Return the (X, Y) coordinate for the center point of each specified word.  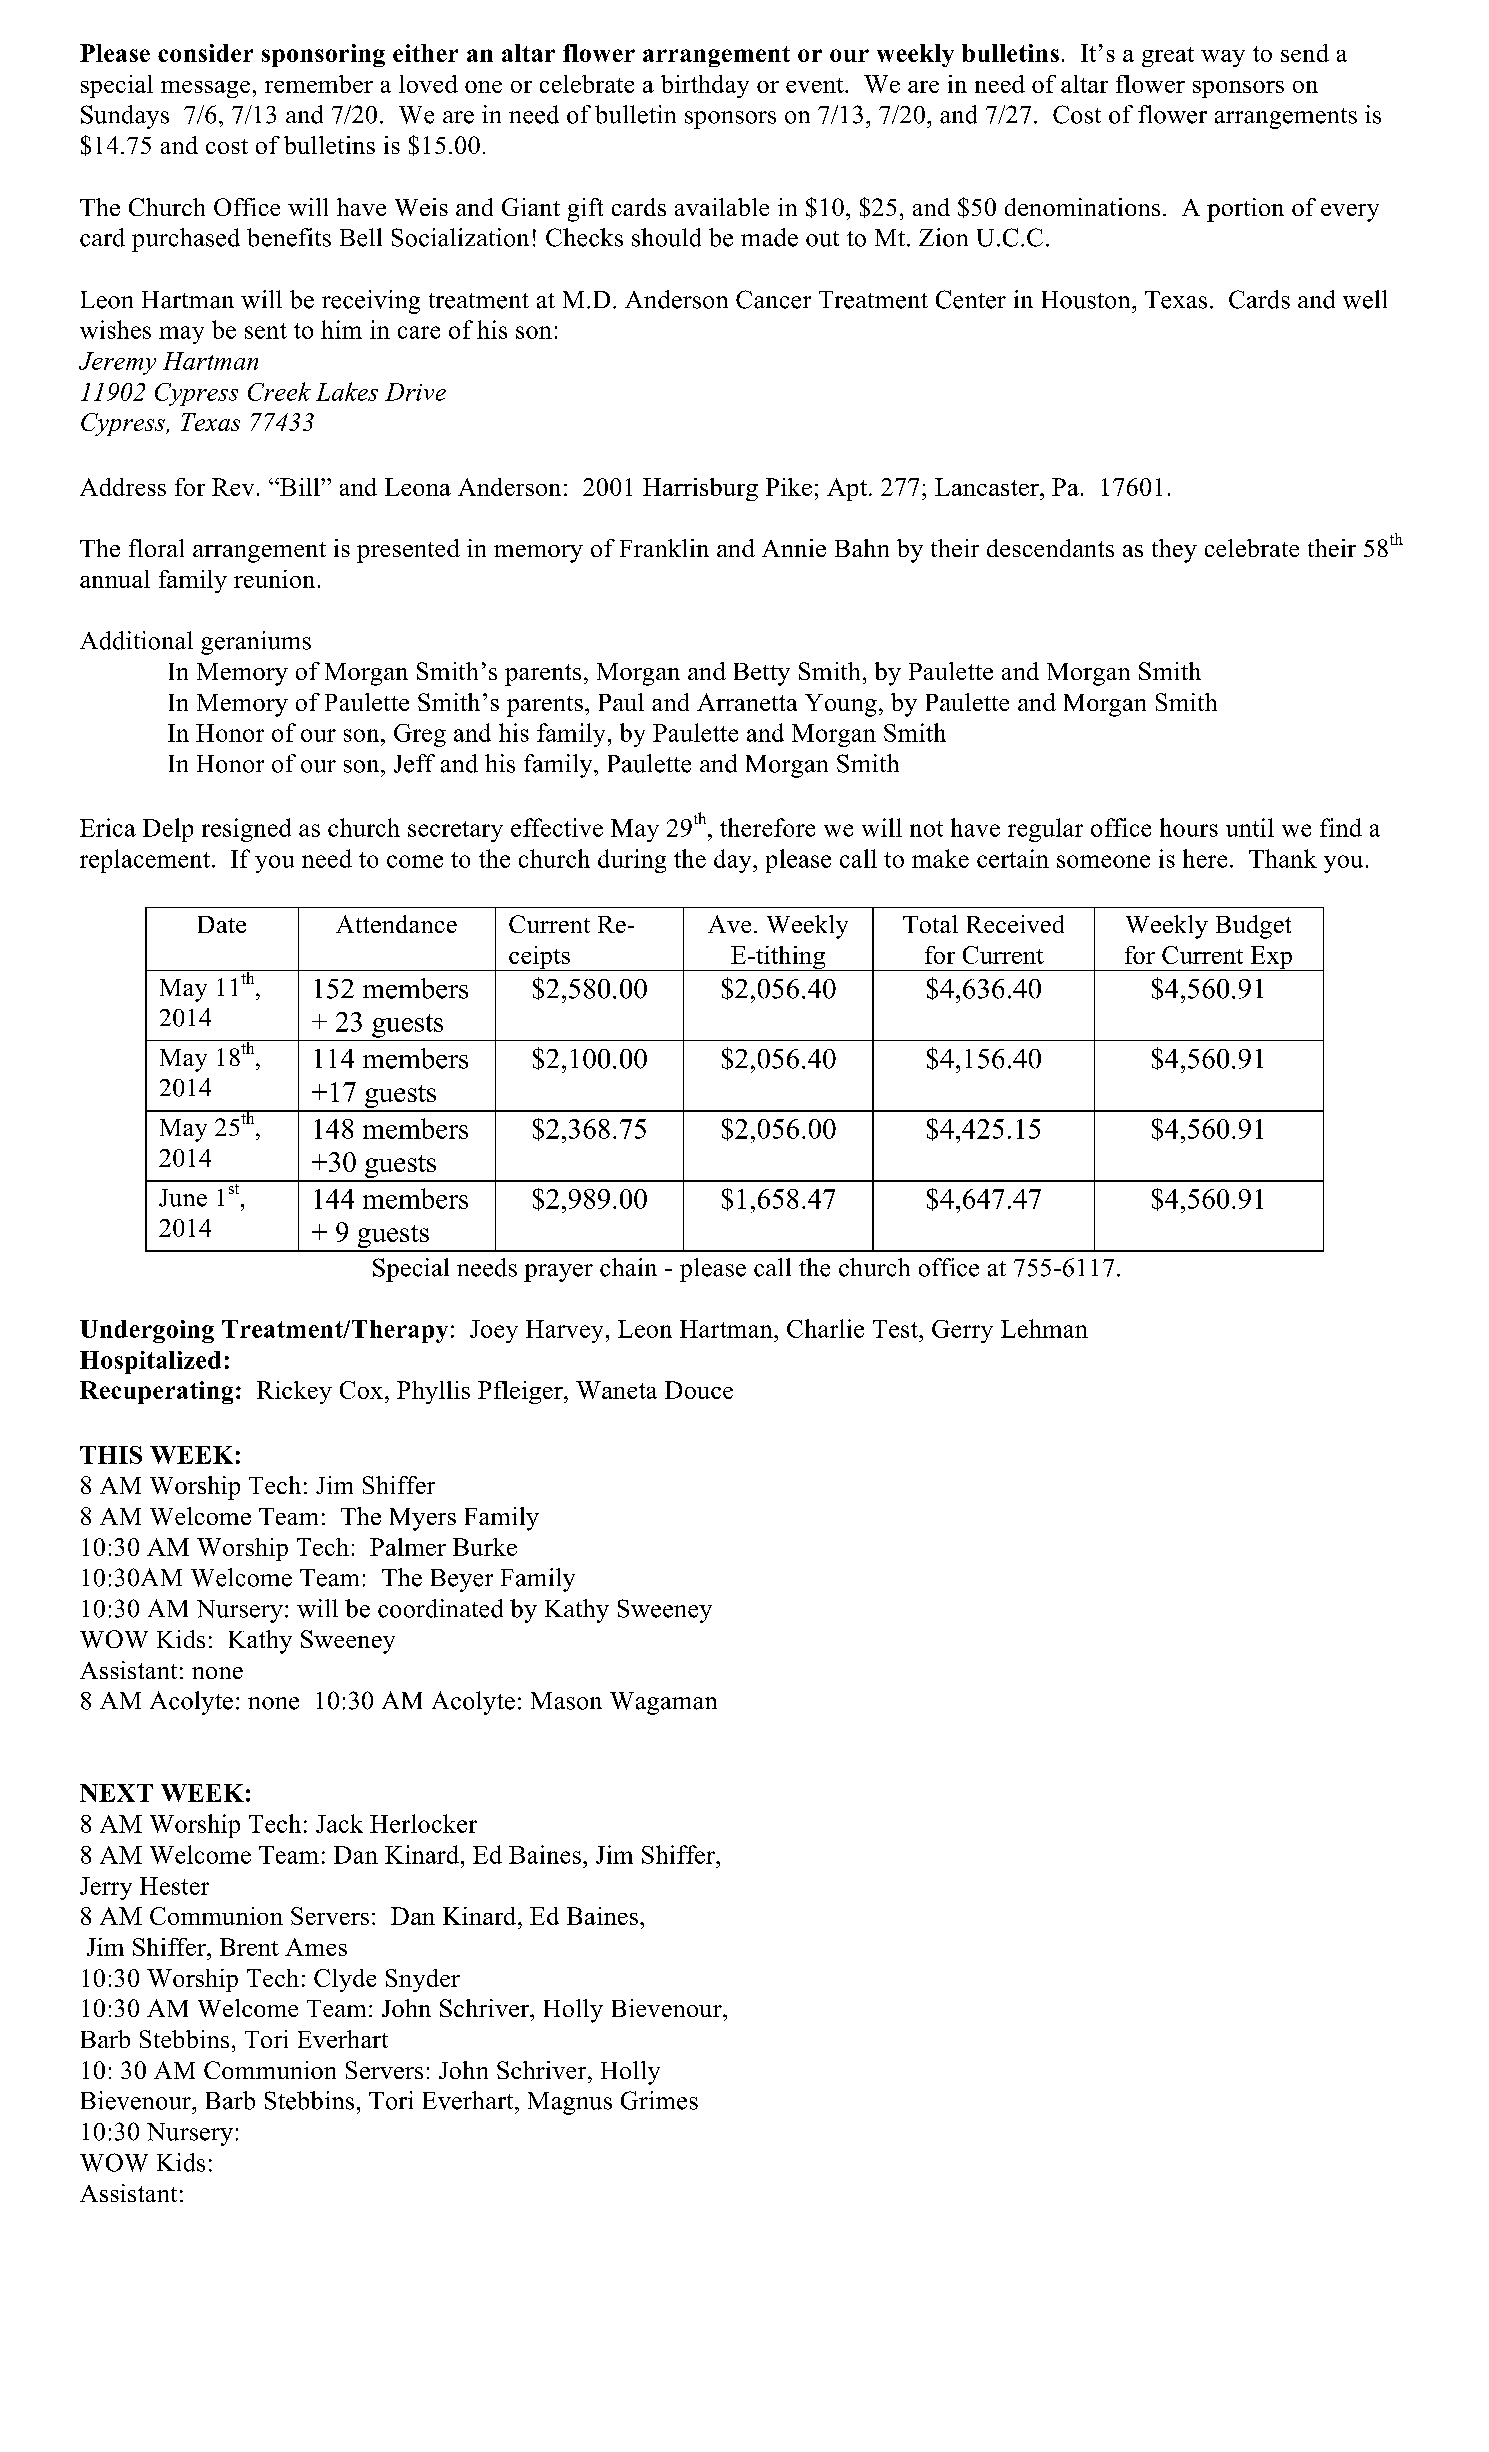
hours (1189, 827)
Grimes (659, 2100)
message (205, 89)
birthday (705, 86)
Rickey (294, 1392)
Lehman (1044, 1328)
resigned (246, 830)
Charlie (825, 1328)
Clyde (345, 1980)
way (1223, 58)
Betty (762, 674)
